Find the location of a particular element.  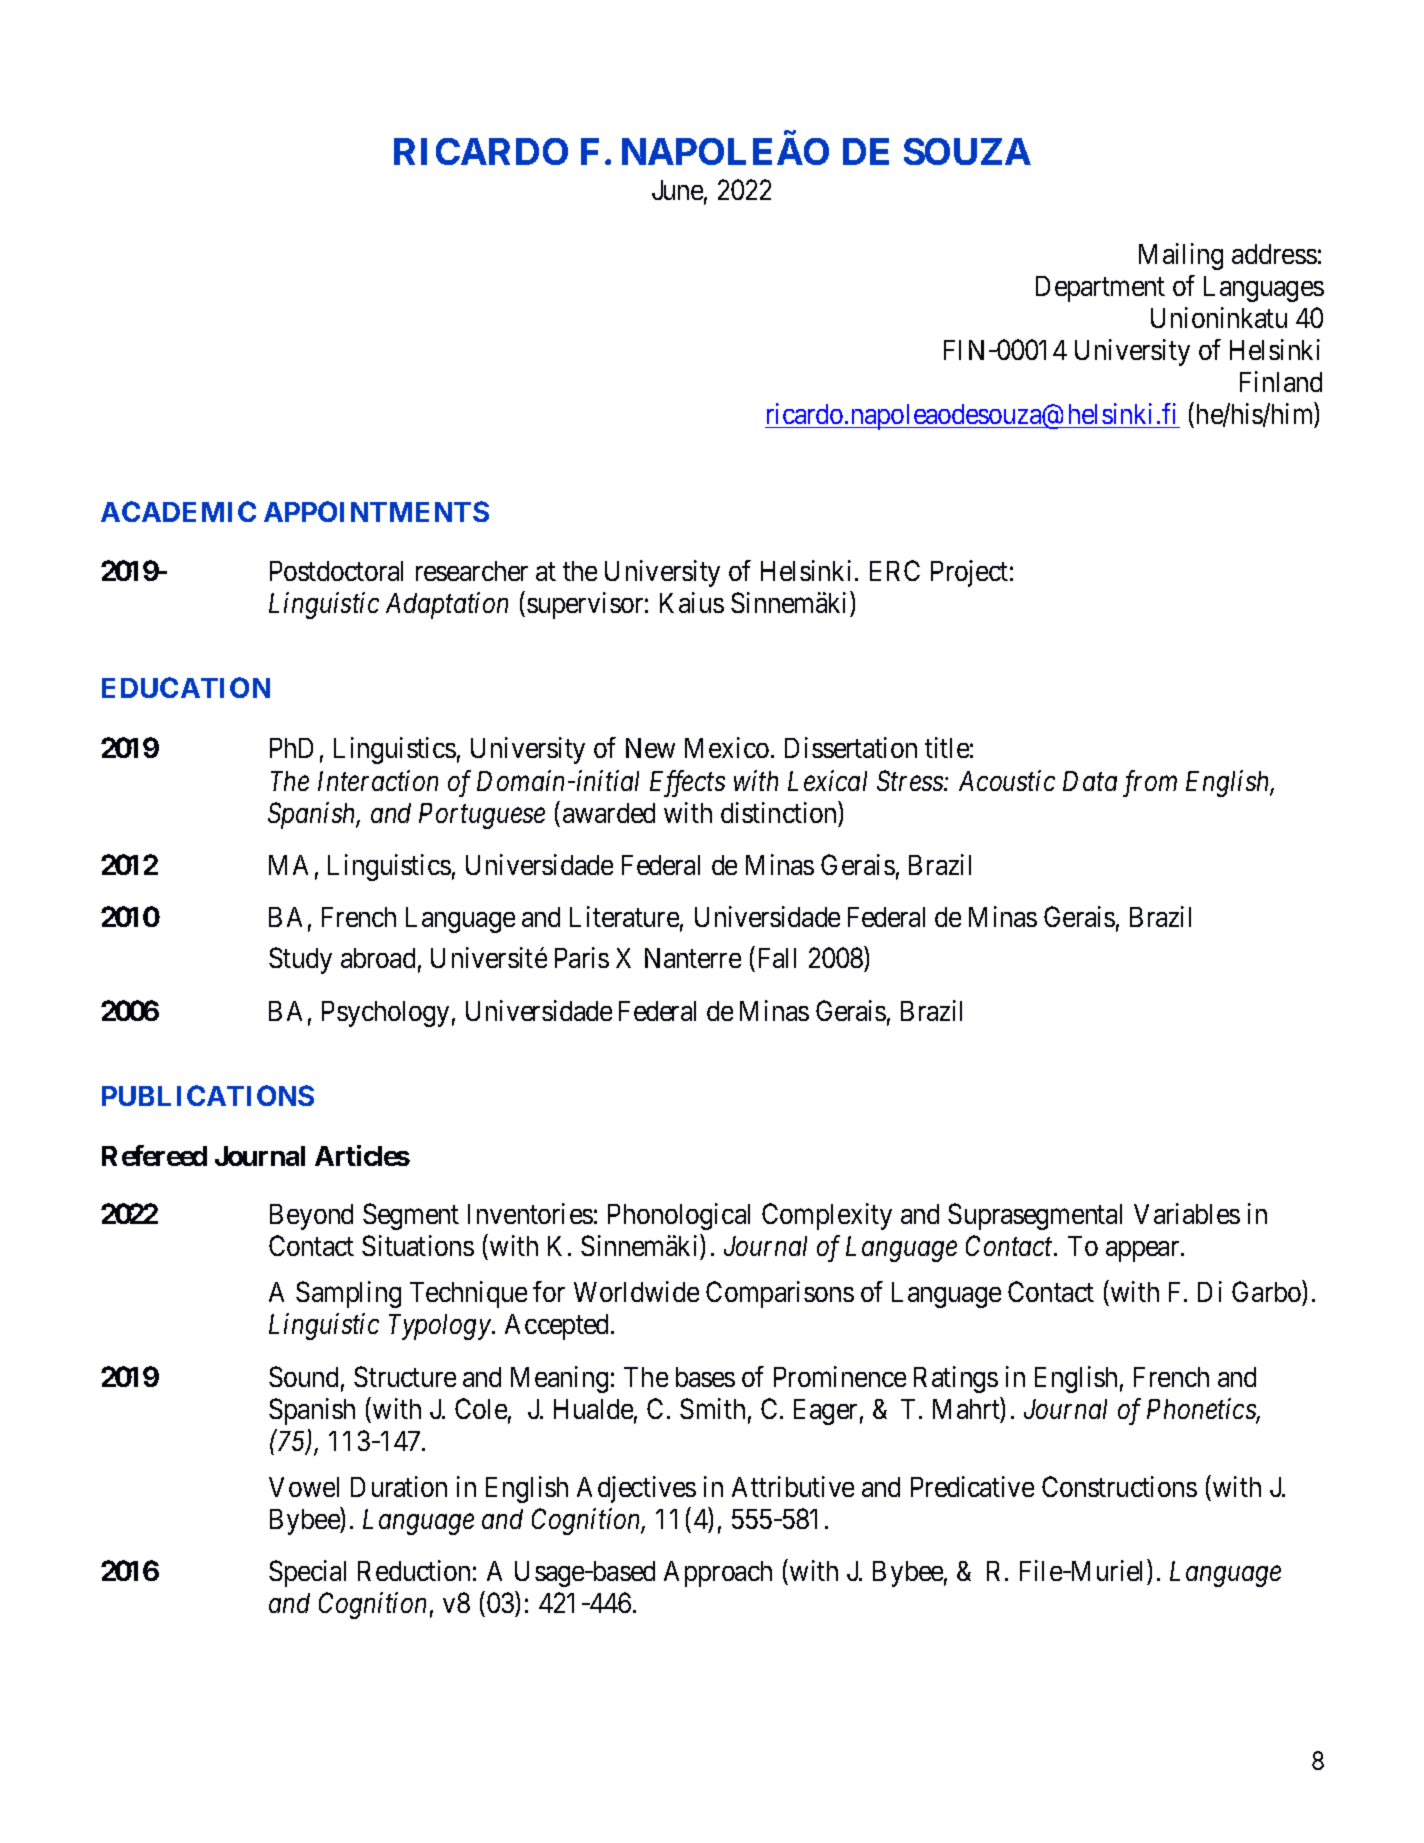

Department is located at coordinates (1100, 289).
